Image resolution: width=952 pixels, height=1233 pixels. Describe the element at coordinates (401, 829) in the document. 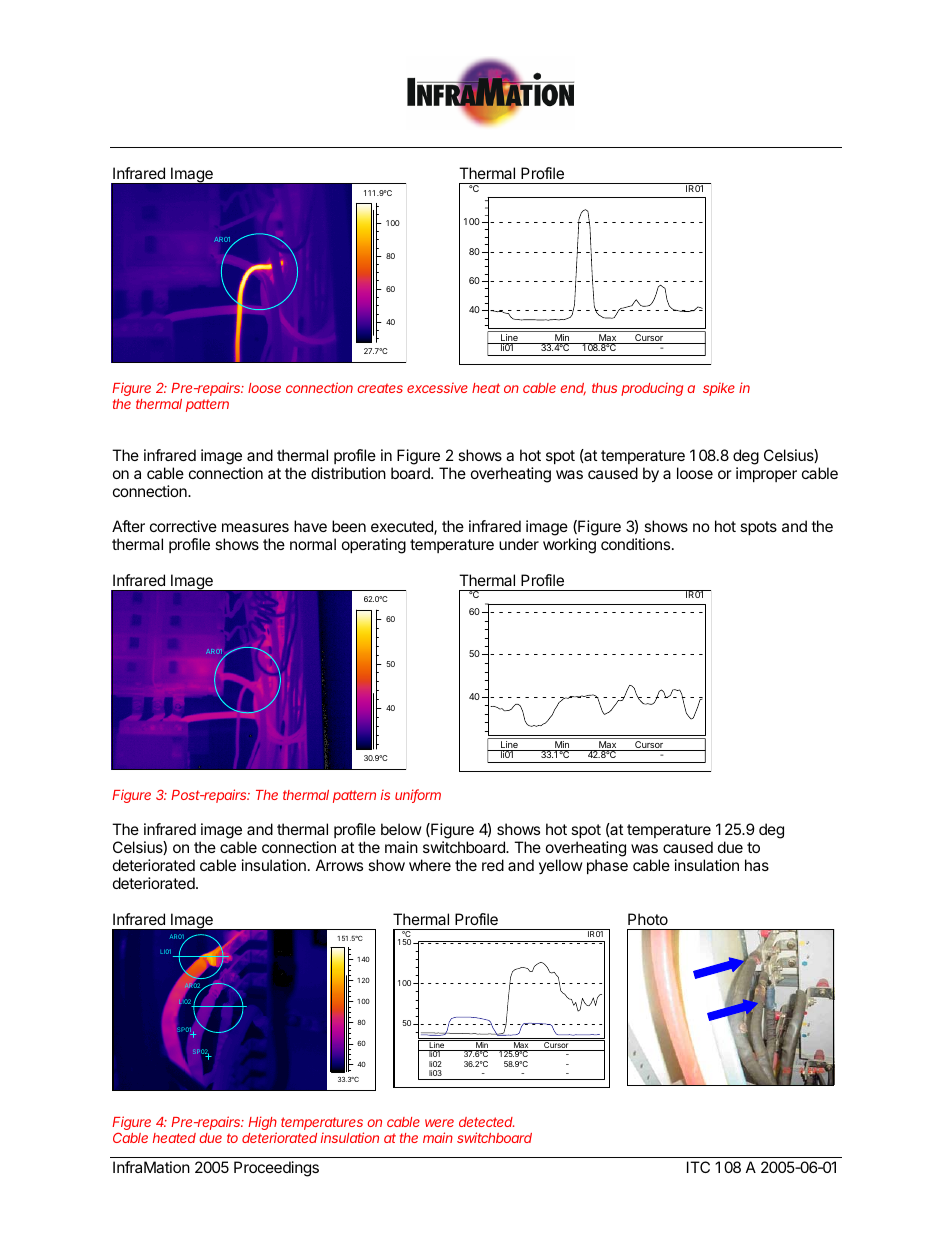

I see `below` at that location.
